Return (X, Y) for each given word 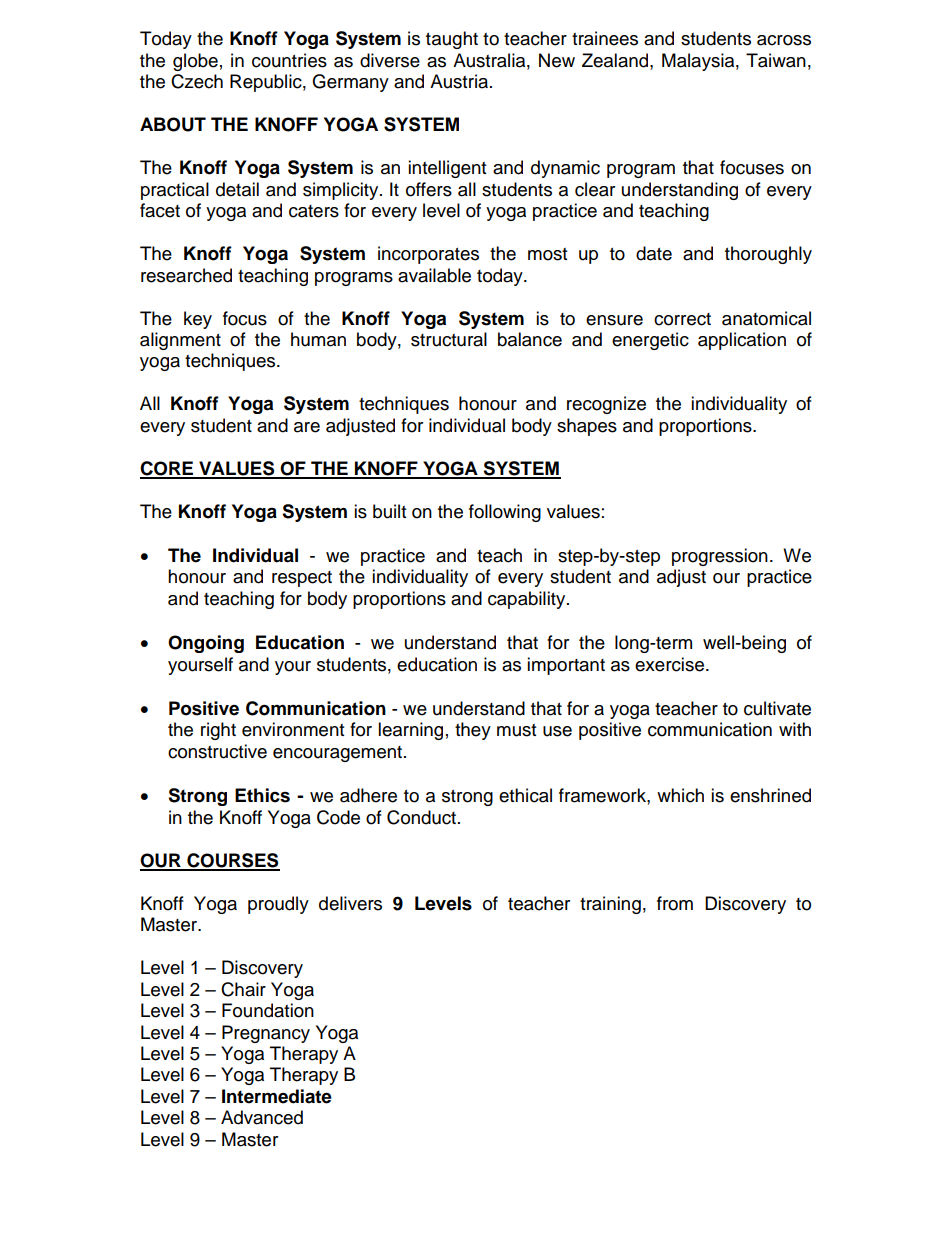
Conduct (423, 817)
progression (720, 557)
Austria (460, 81)
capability (528, 600)
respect (302, 579)
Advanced (262, 1117)
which (680, 795)
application (742, 341)
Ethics (262, 795)
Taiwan (776, 60)
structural (449, 339)
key (198, 320)
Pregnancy (266, 1034)
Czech (197, 81)
